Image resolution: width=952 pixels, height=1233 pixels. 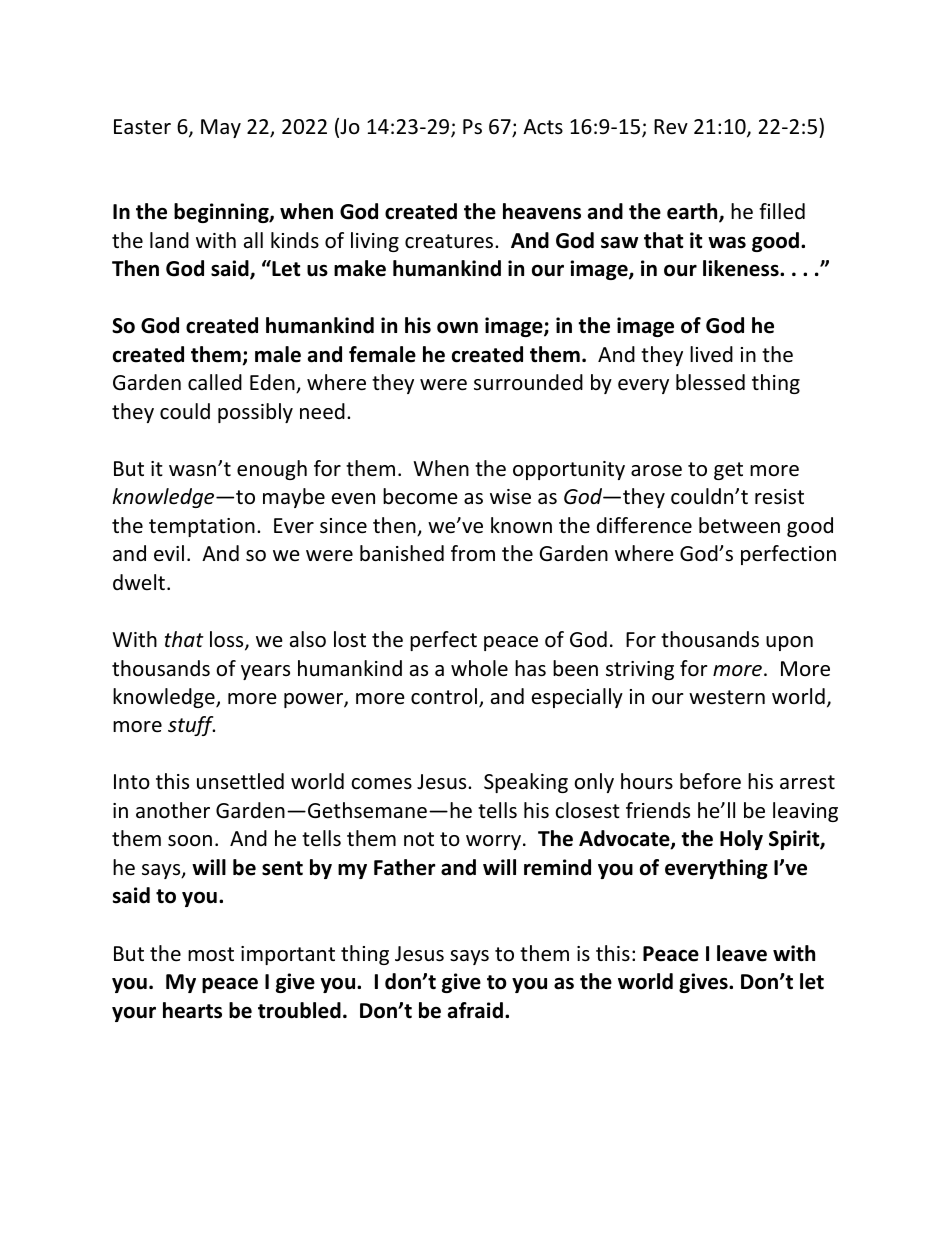 I want to click on possibly, so click(x=255, y=413).
